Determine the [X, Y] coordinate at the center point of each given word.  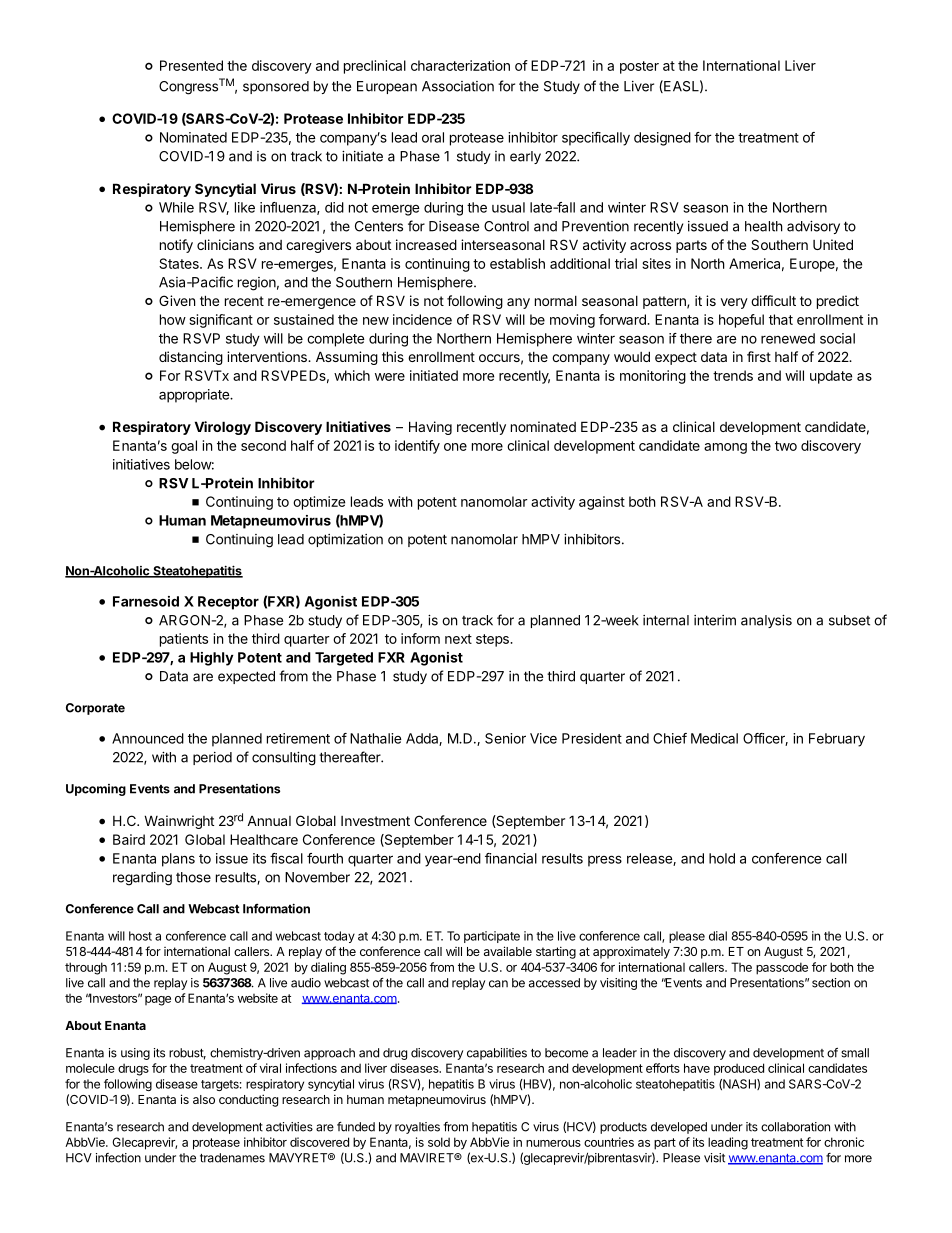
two [786, 446]
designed [662, 139]
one [455, 447]
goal [184, 447]
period [212, 758]
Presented [191, 65]
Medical [714, 738]
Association [458, 86]
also [204, 1099]
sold [439, 1142]
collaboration [795, 1127]
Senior [505, 738]
